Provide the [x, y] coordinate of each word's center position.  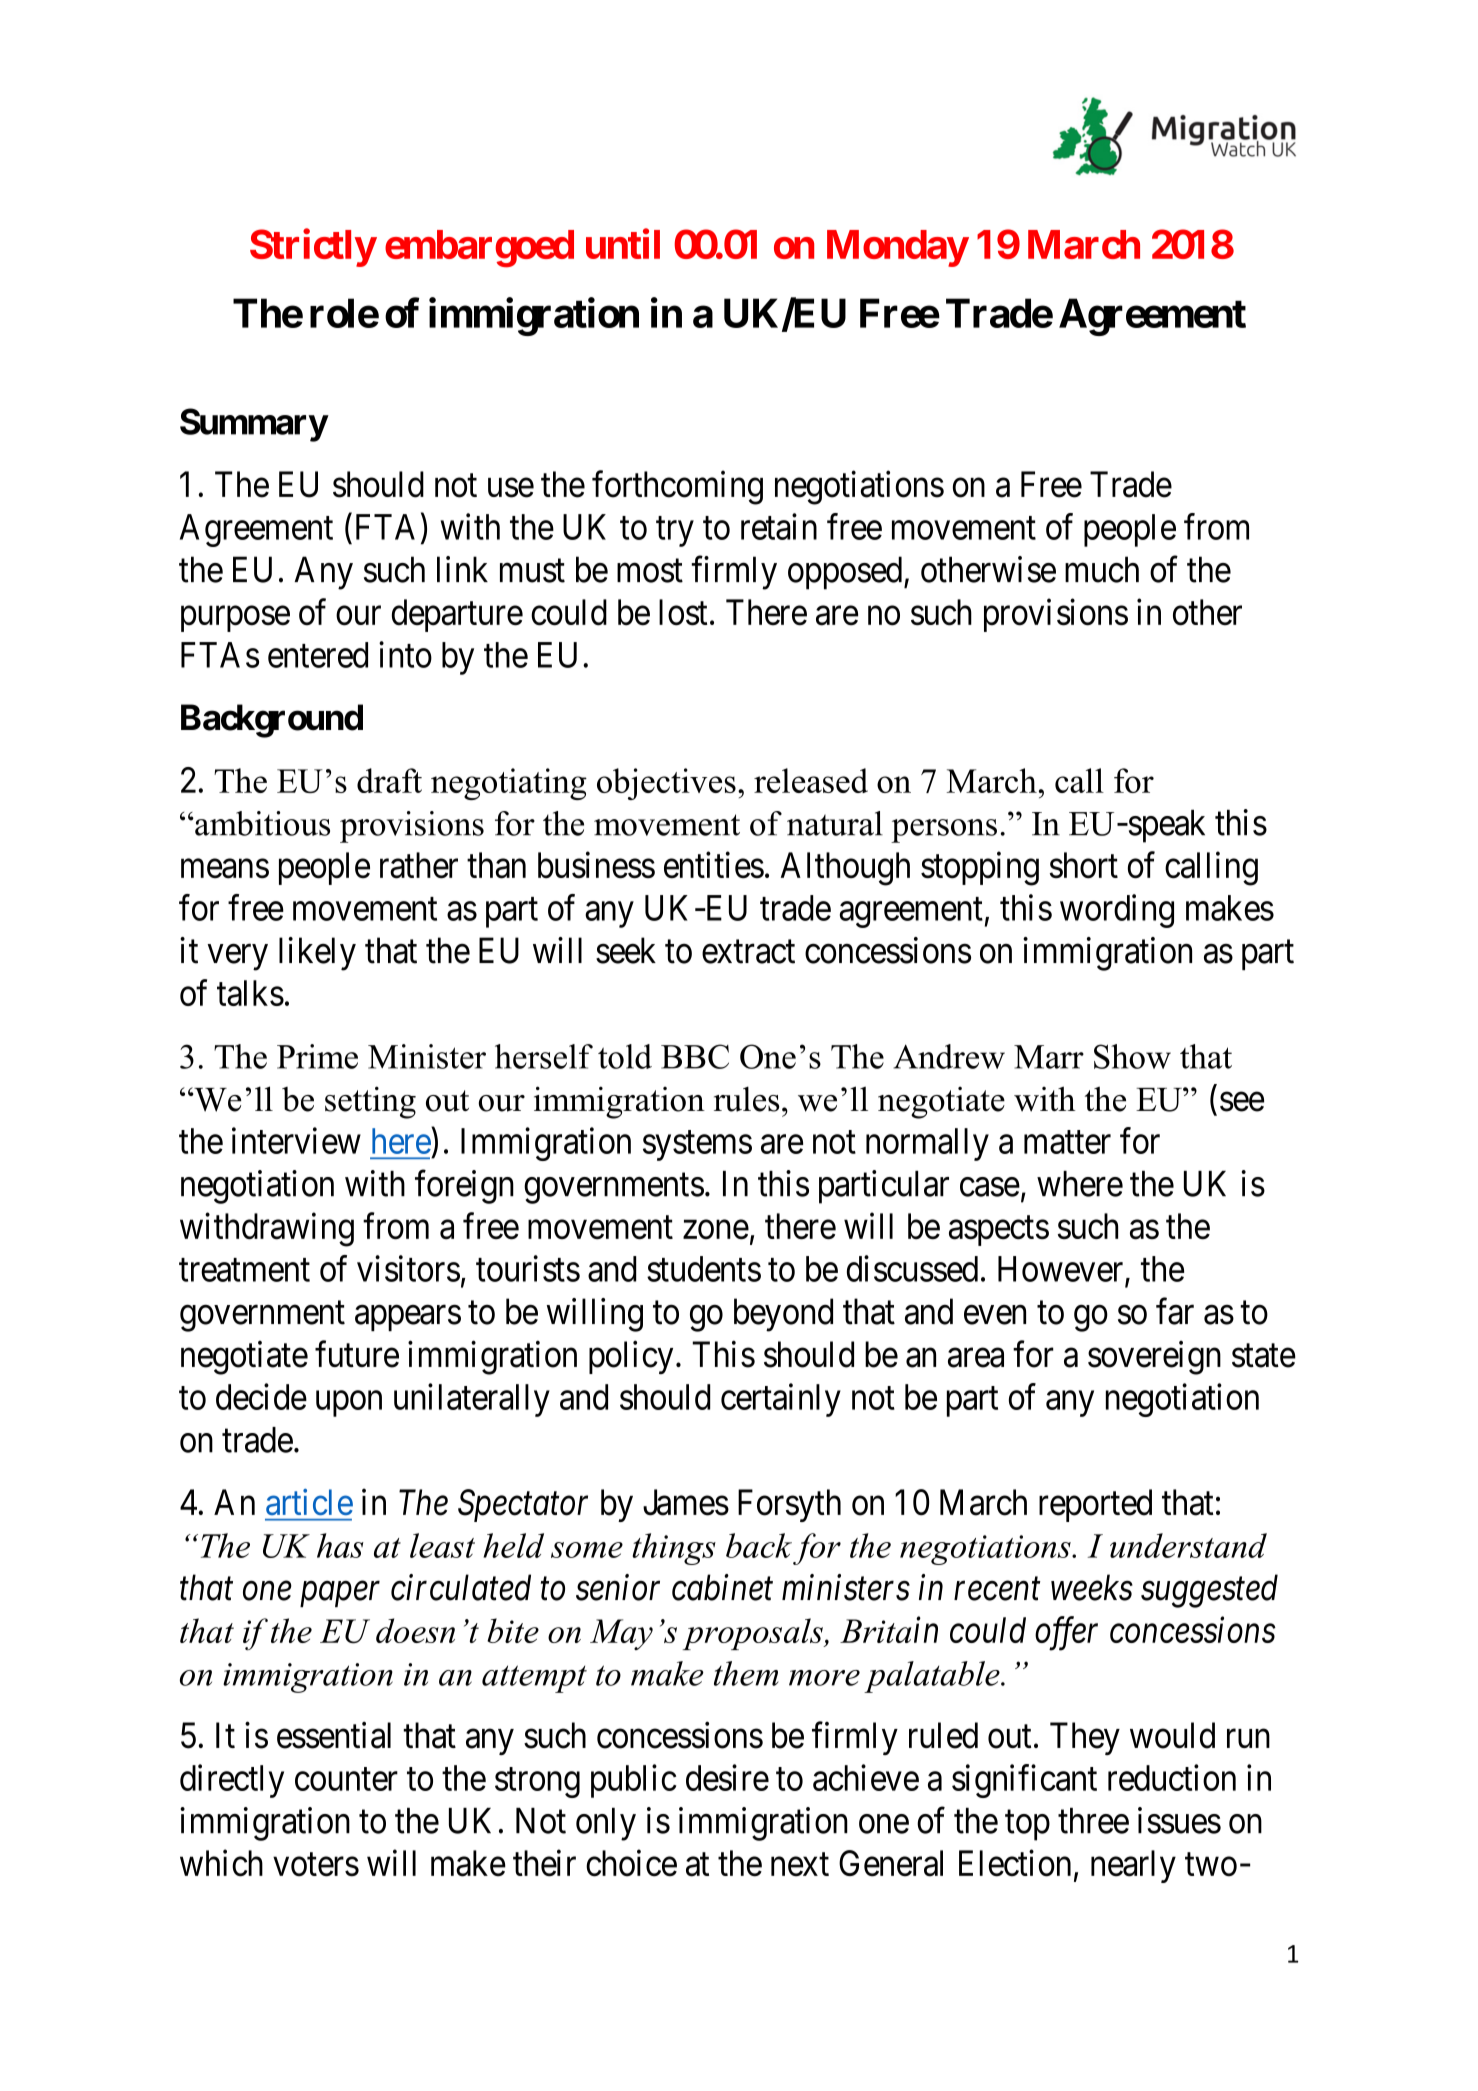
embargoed [479, 249]
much [1102, 569]
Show [1132, 1056]
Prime [317, 1056]
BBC [695, 1056]
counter [346, 1779]
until [623, 244]
